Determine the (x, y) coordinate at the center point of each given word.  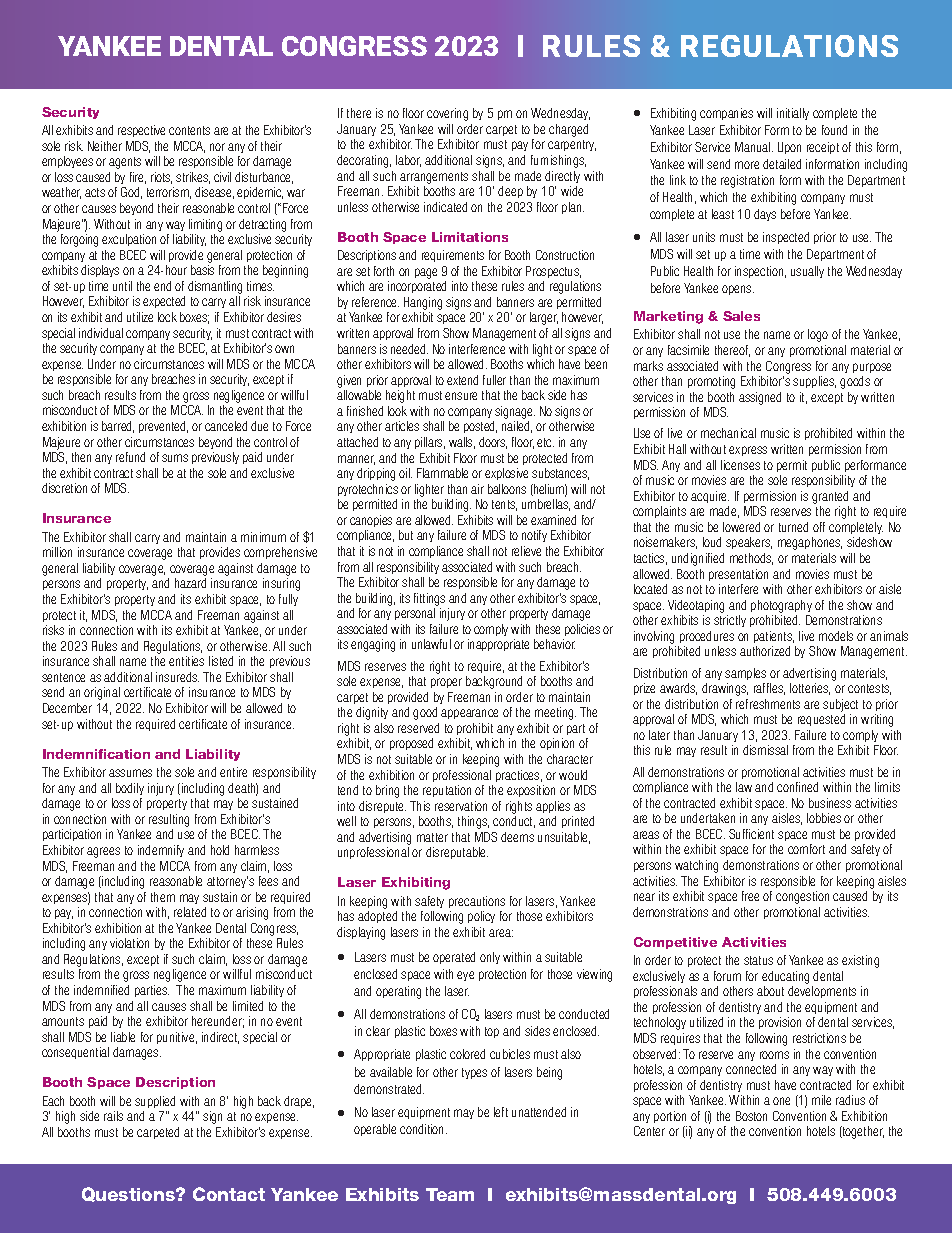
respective (141, 131)
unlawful (431, 644)
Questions (129, 1194)
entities (186, 661)
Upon (789, 148)
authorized (765, 651)
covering (447, 114)
